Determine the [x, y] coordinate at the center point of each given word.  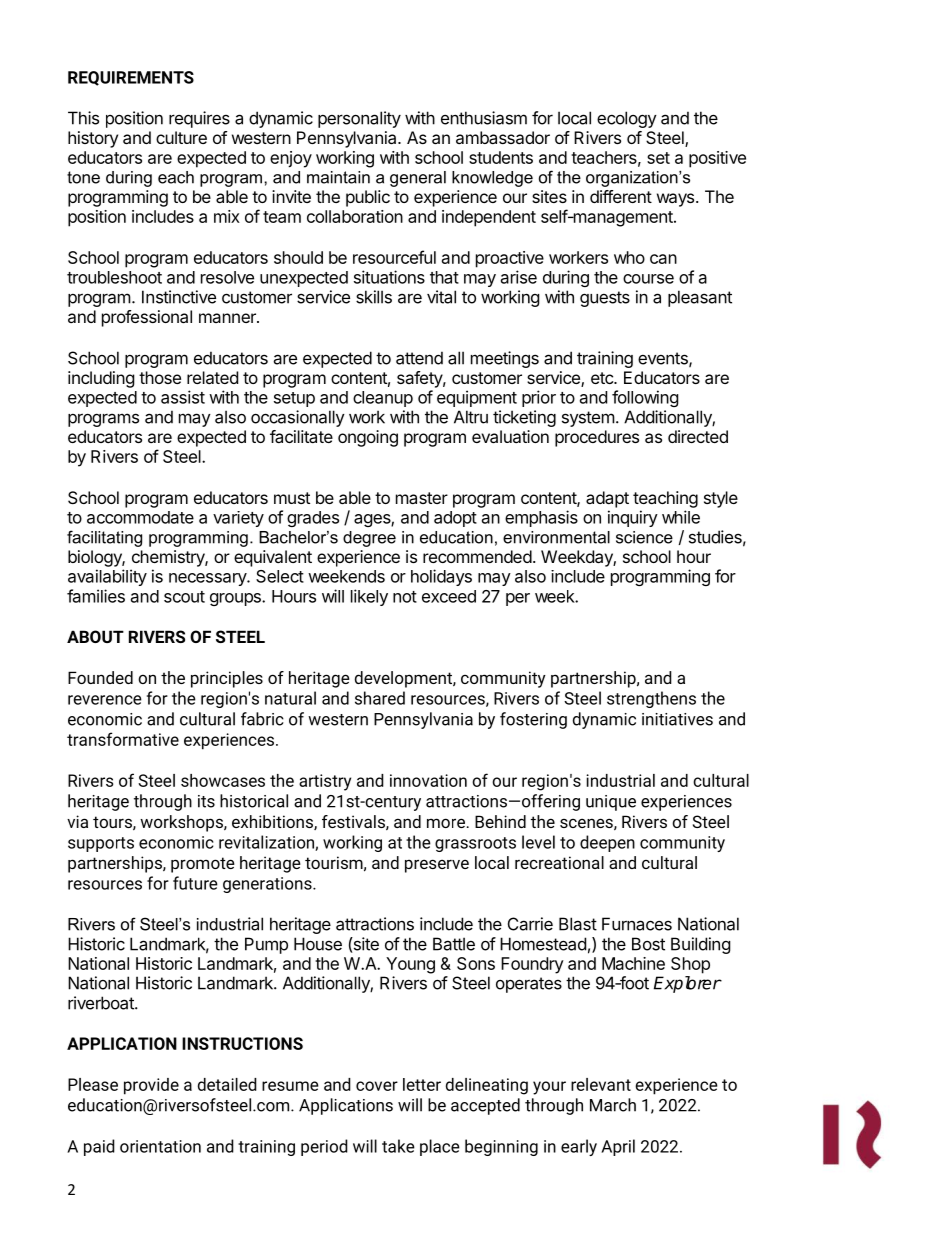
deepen [607, 843]
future [195, 883]
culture [181, 137]
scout [184, 597]
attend [419, 358]
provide [151, 1086]
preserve [437, 866]
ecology [627, 119]
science [644, 537]
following [645, 398]
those [160, 377]
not [405, 597]
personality [359, 119]
